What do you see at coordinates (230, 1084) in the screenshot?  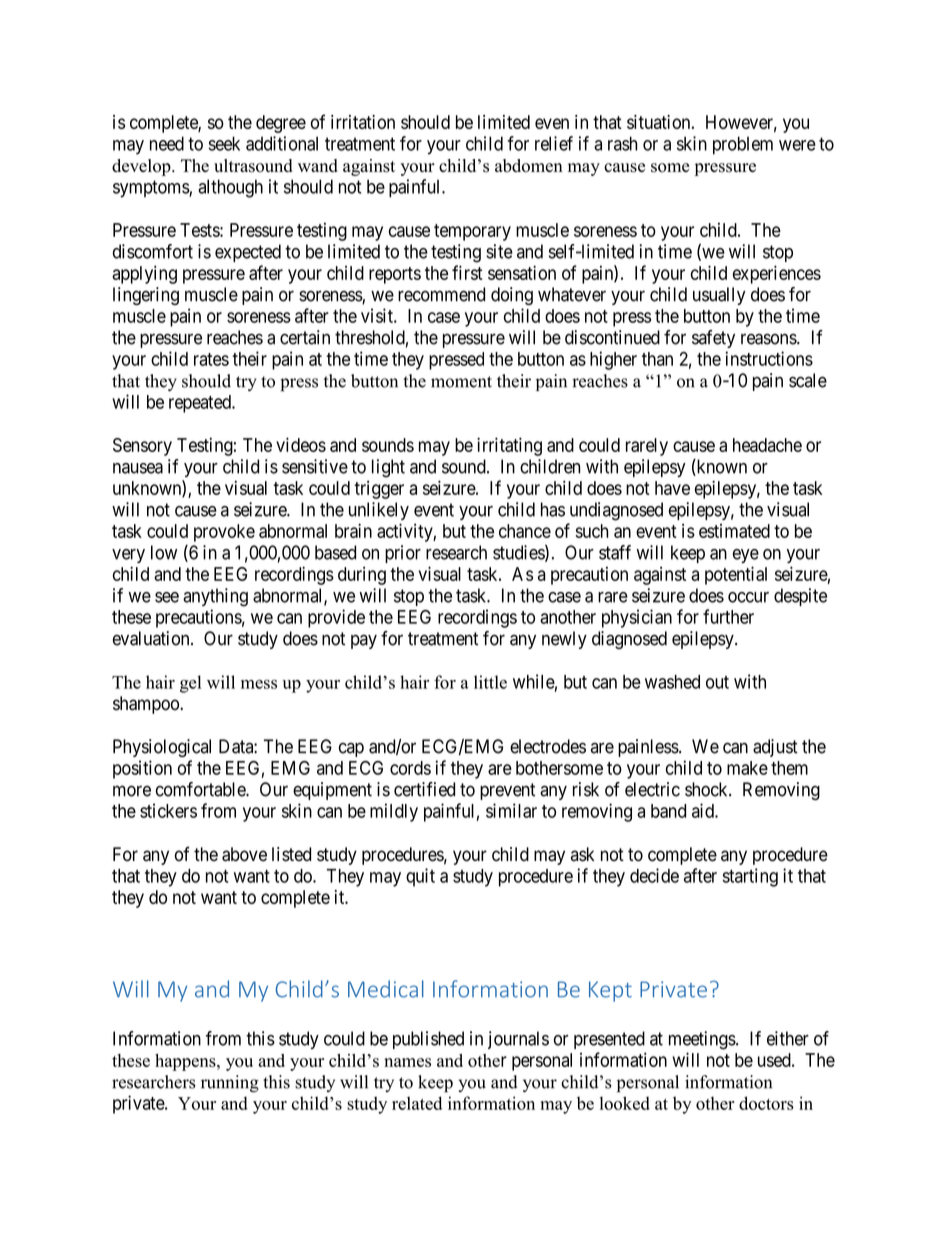 I see `running` at bounding box center [230, 1084].
